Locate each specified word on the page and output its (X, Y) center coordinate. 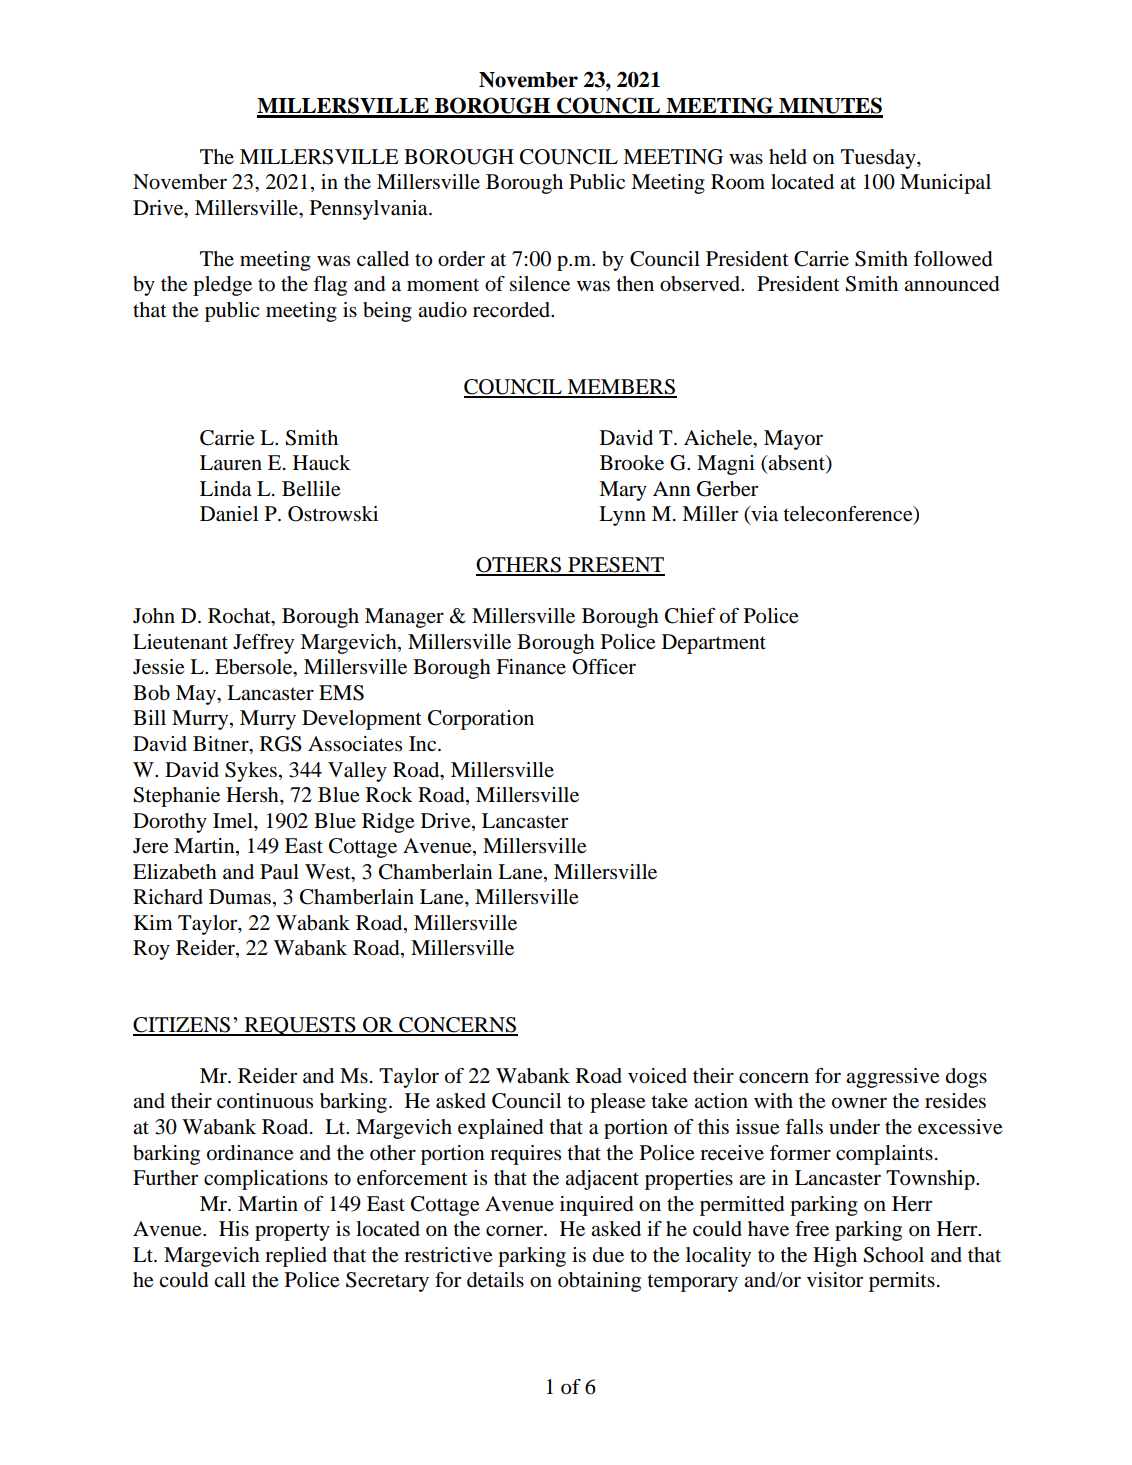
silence (540, 284)
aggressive (892, 1078)
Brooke (632, 463)
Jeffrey (263, 644)
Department (714, 644)
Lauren (231, 463)
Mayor (793, 440)
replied (296, 1257)
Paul (279, 872)
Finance (531, 667)
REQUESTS (300, 1026)
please (617, 1103)
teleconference (849, 515)
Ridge (388, 823)
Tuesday (879, 159)
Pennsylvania (370, 210)
